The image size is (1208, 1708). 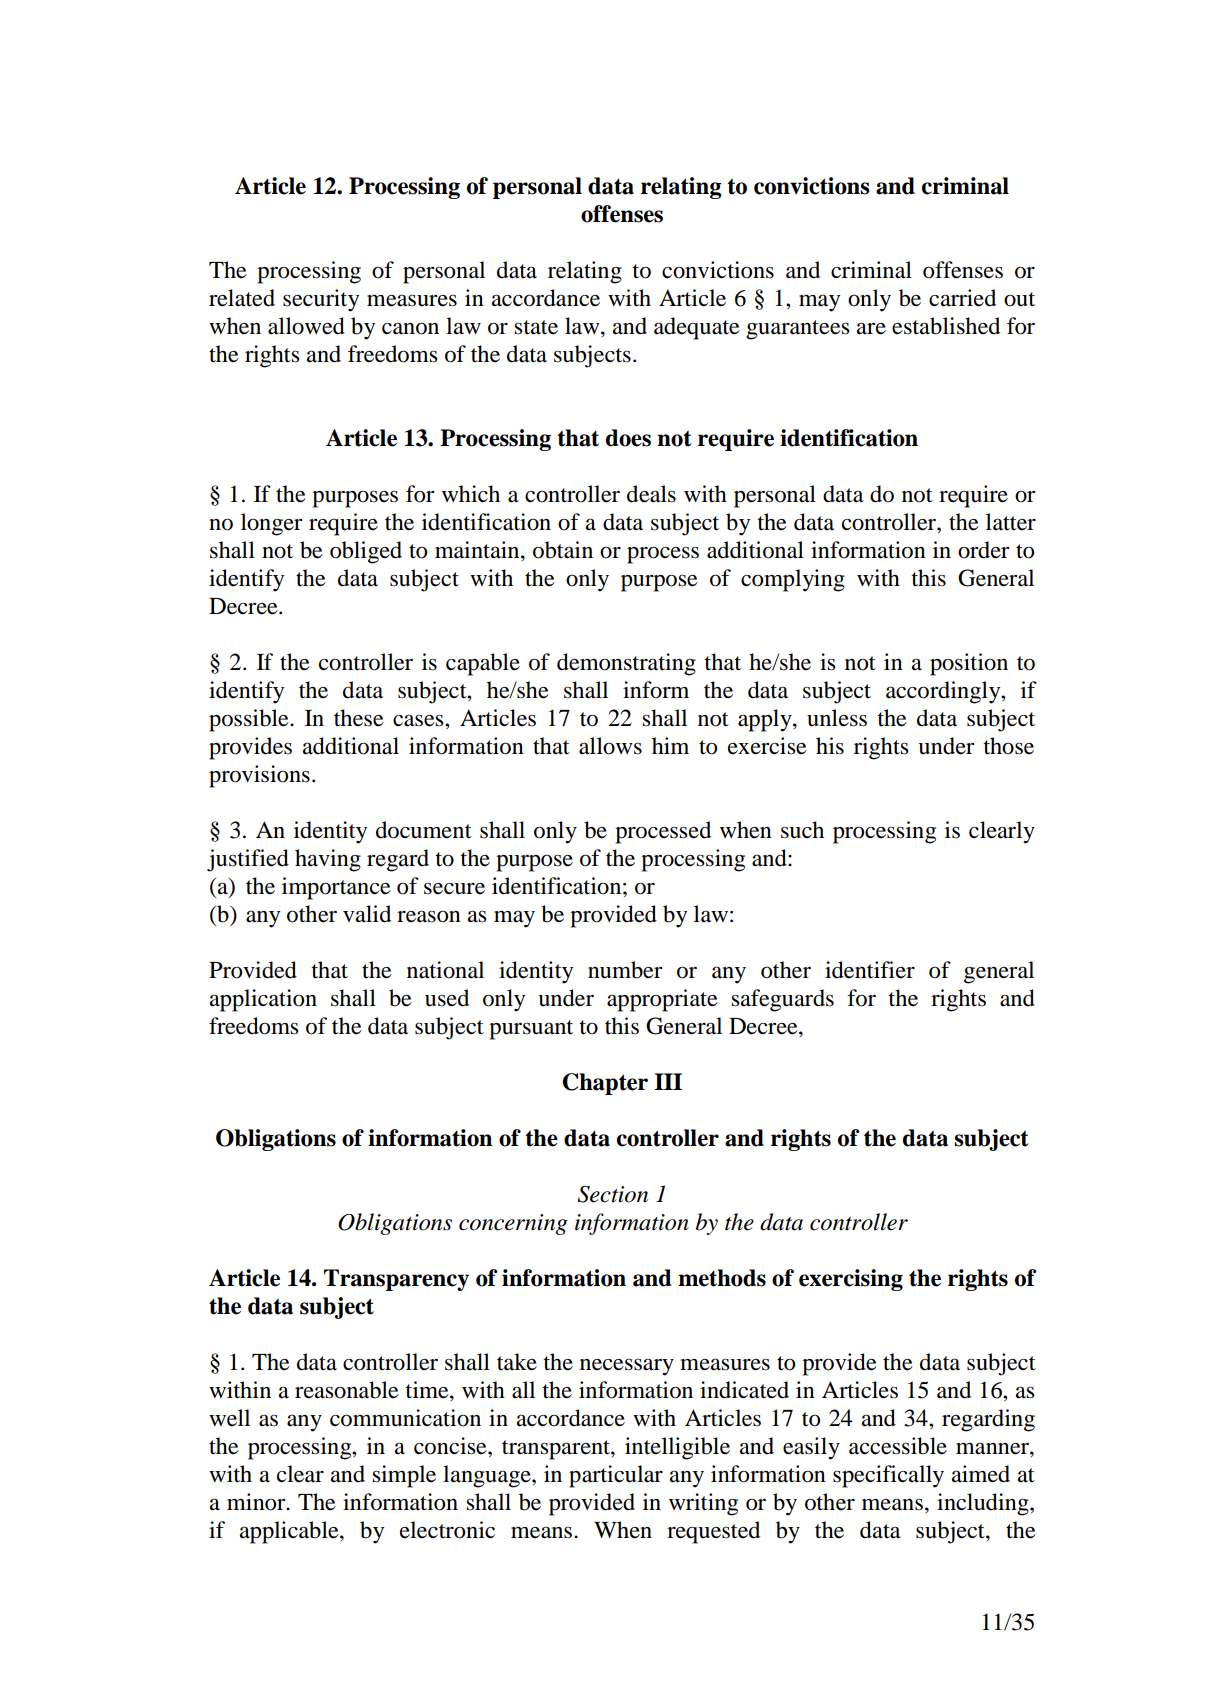 What do you see at coordinates (983, 550) in the screenshot?
I see `order` at bounding box center [983, 550].
